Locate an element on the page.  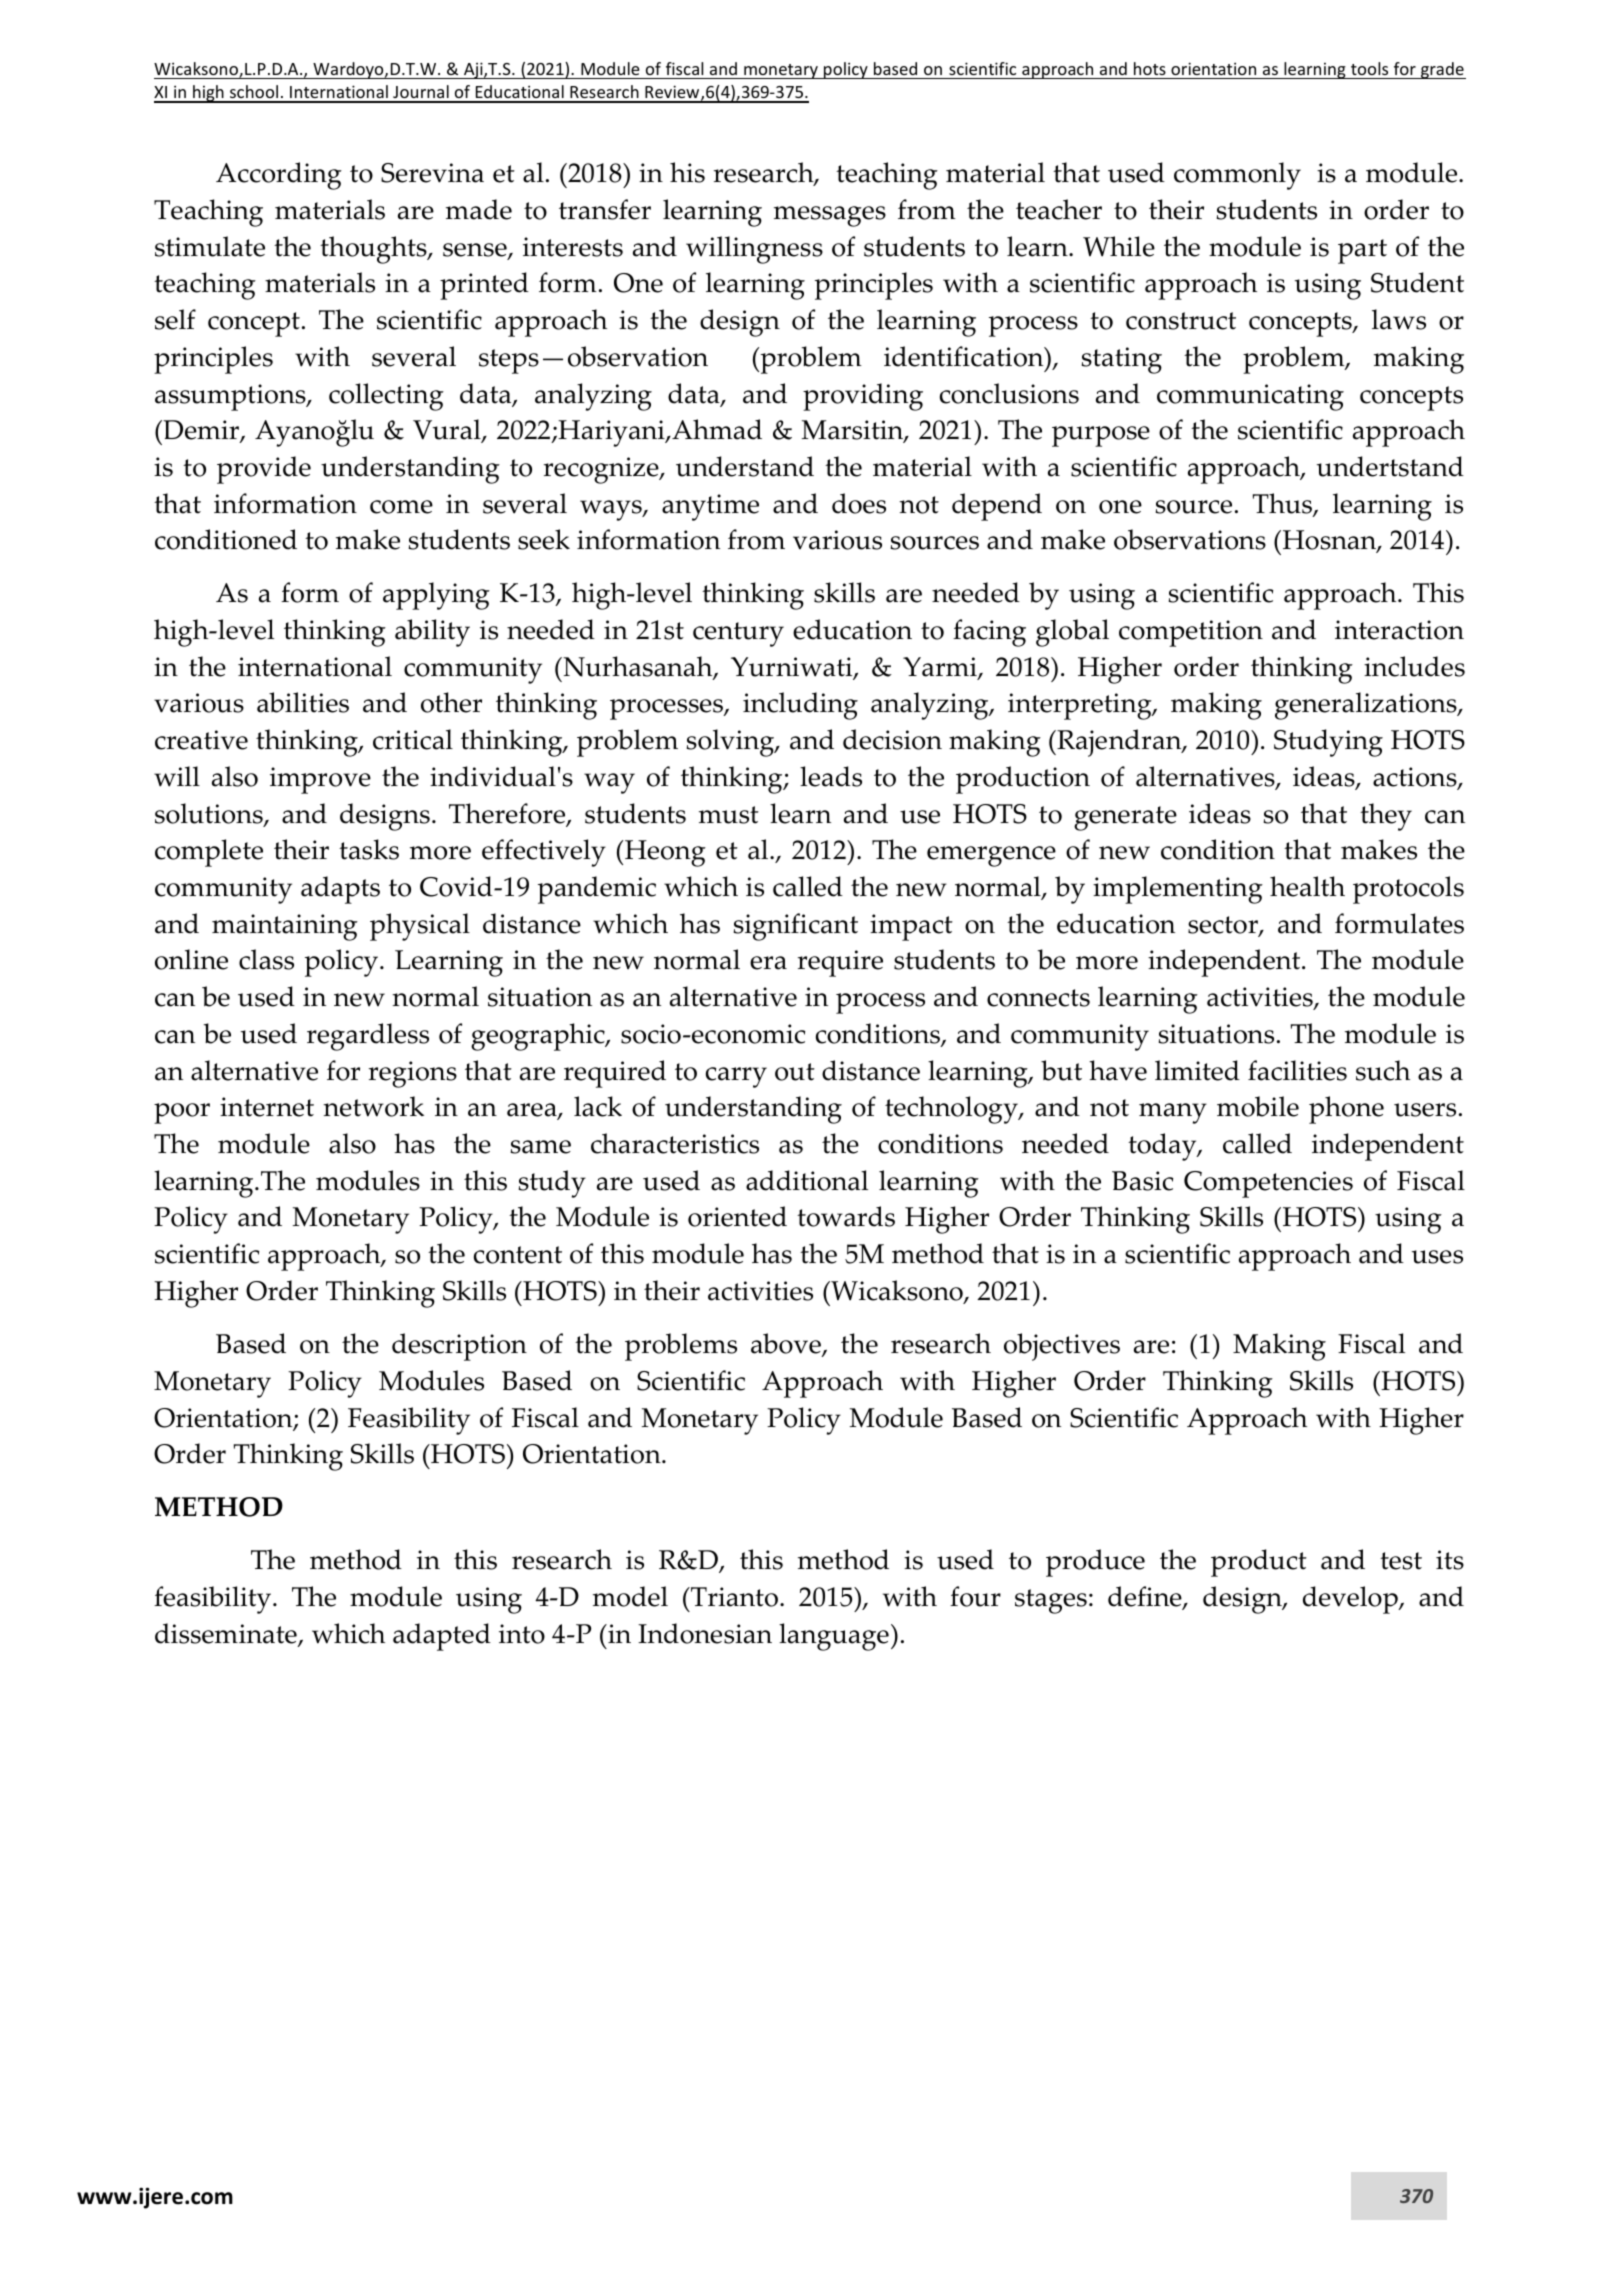
tasks is located at coordinates (369, 849).
